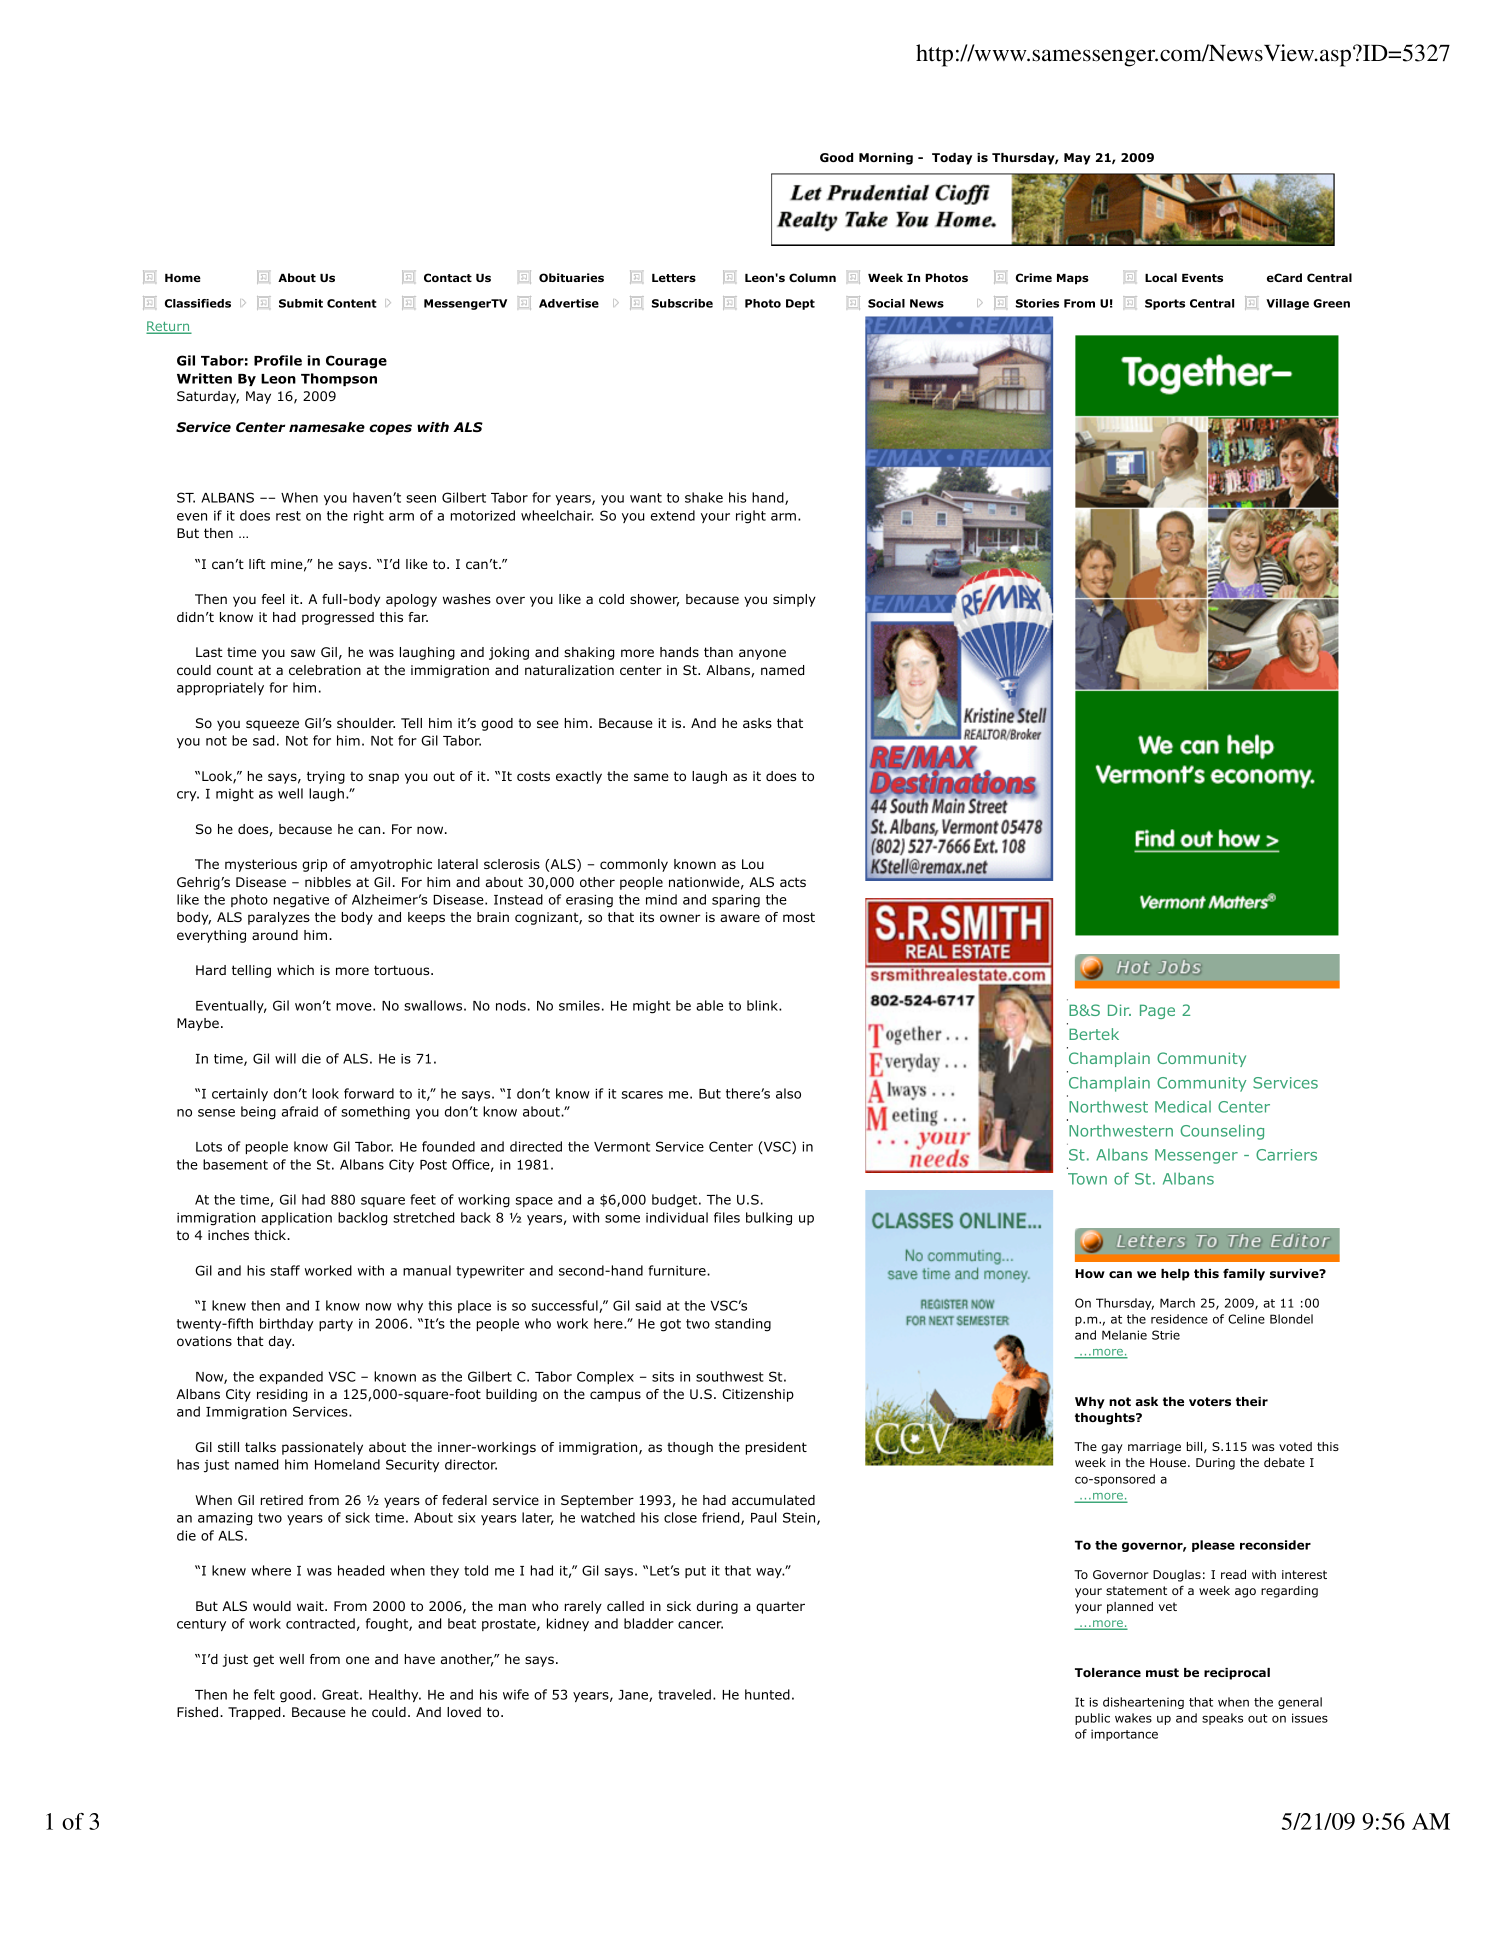  Describe the element at coordinates (767, 1694) in the screenshot. I see `hunted` at that location.
